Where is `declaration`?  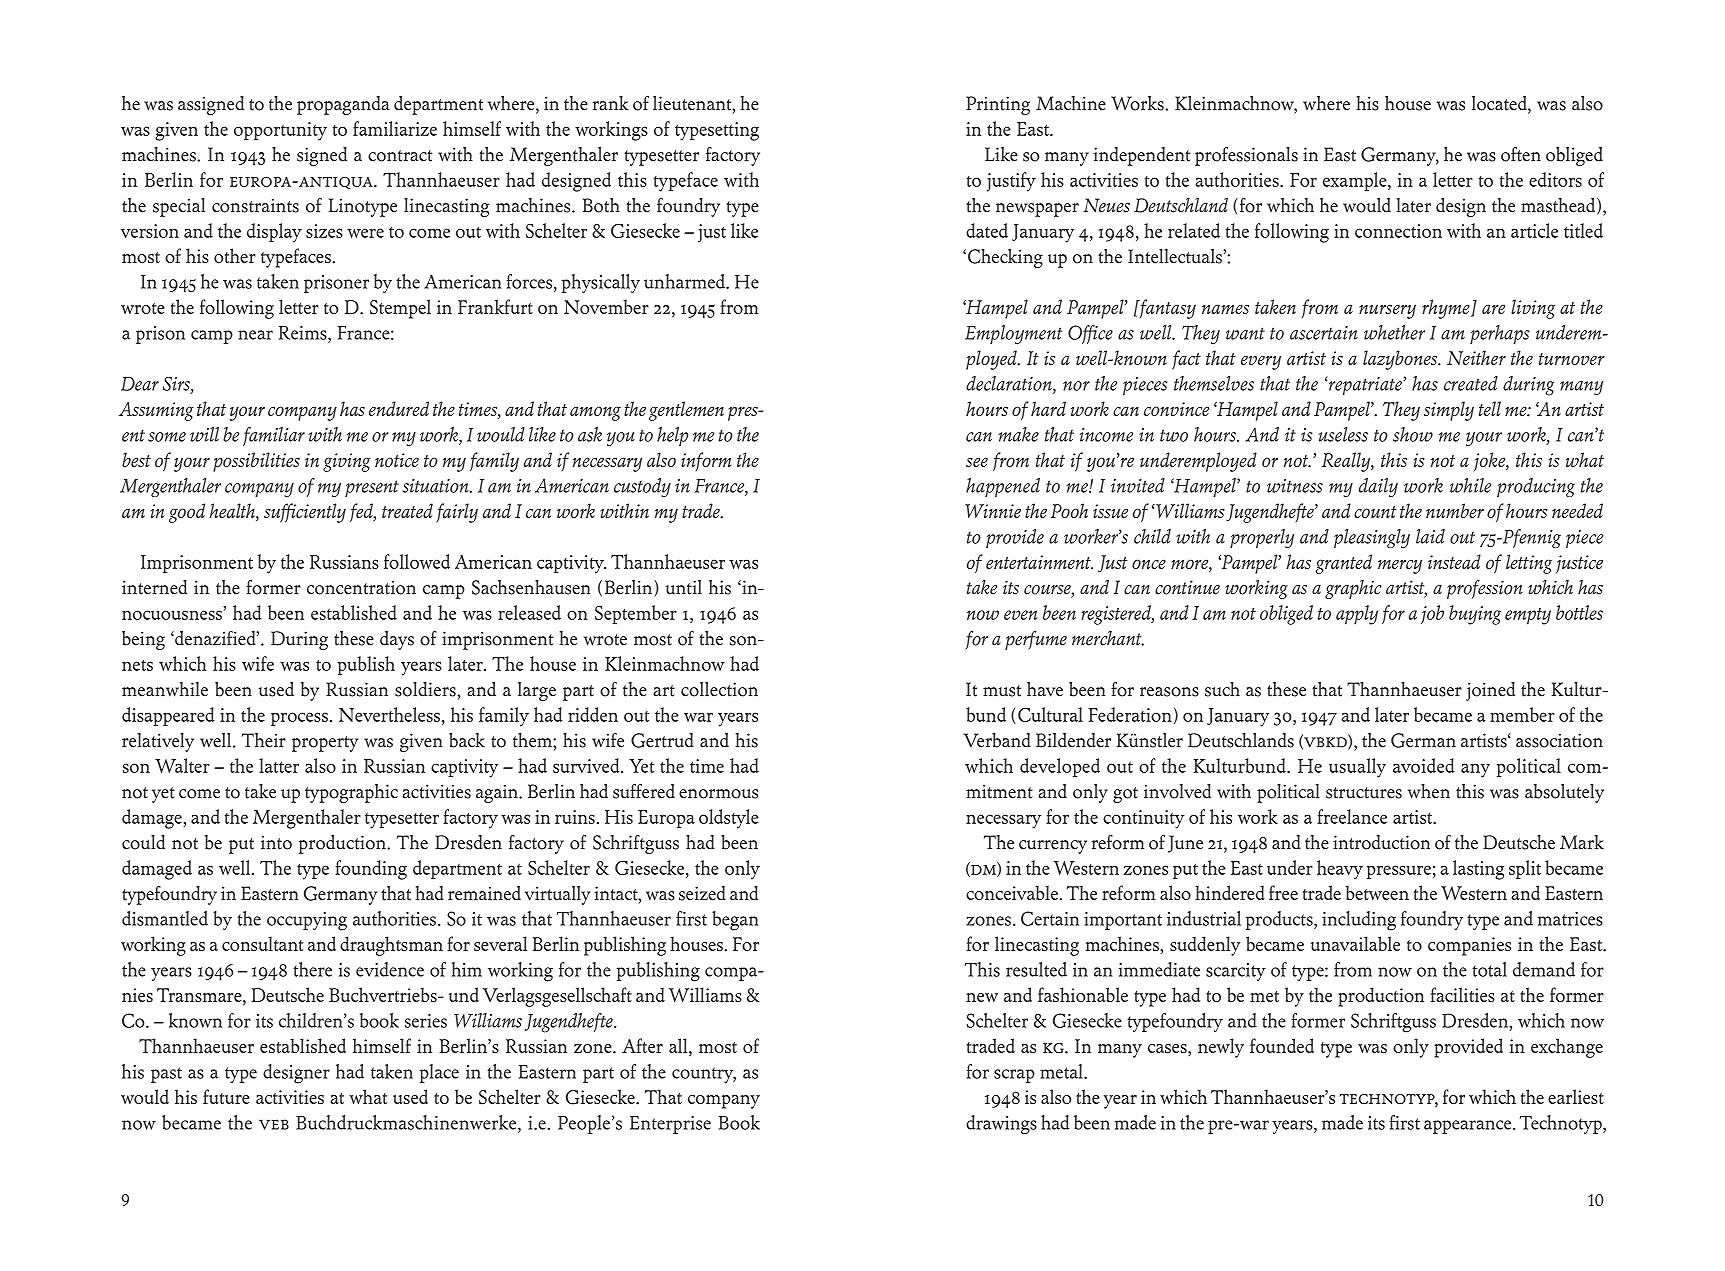 declaration is located at coordinates (1010, 384).
